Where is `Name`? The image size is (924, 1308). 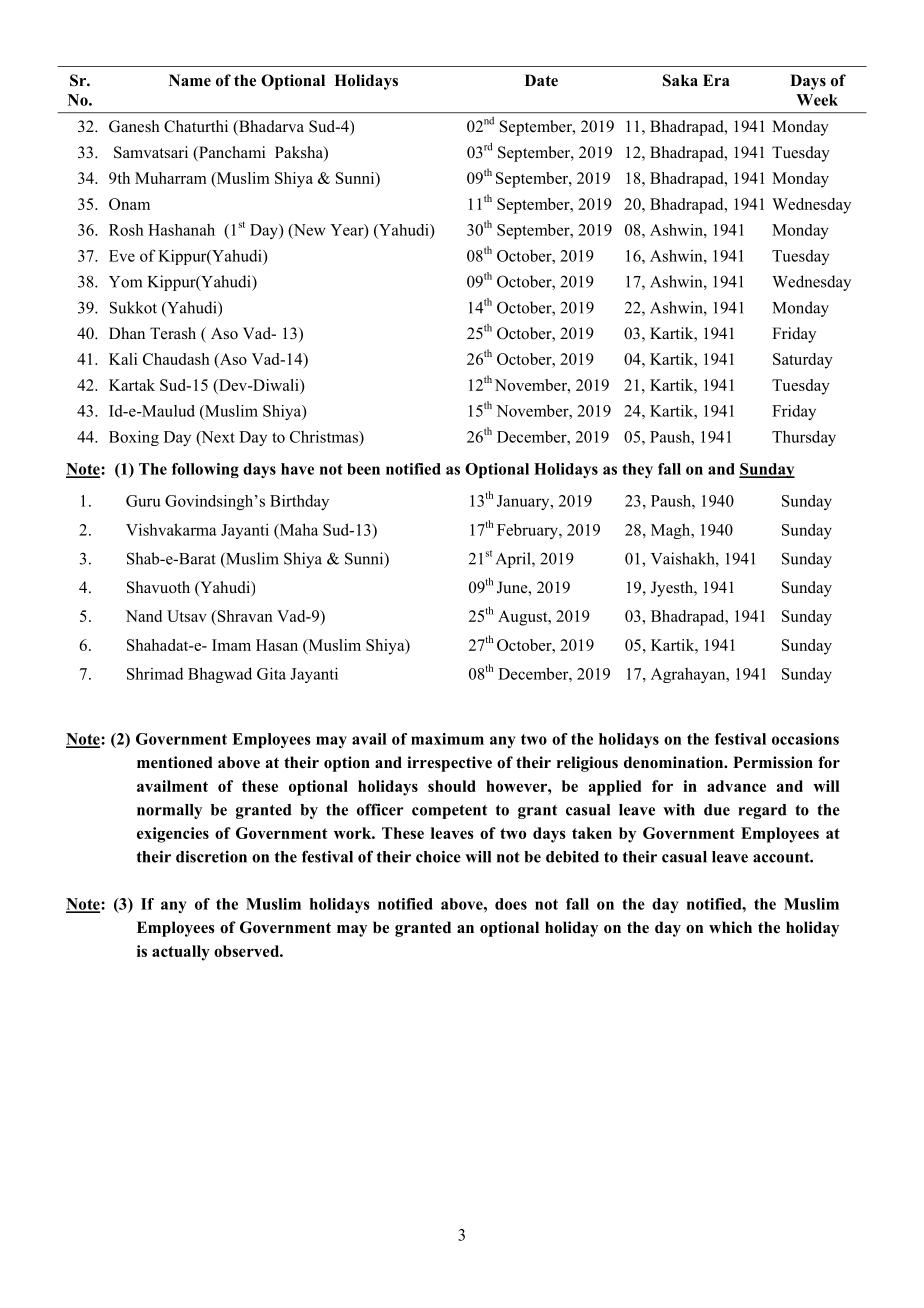 Name is located at coordinates (190, 80).
